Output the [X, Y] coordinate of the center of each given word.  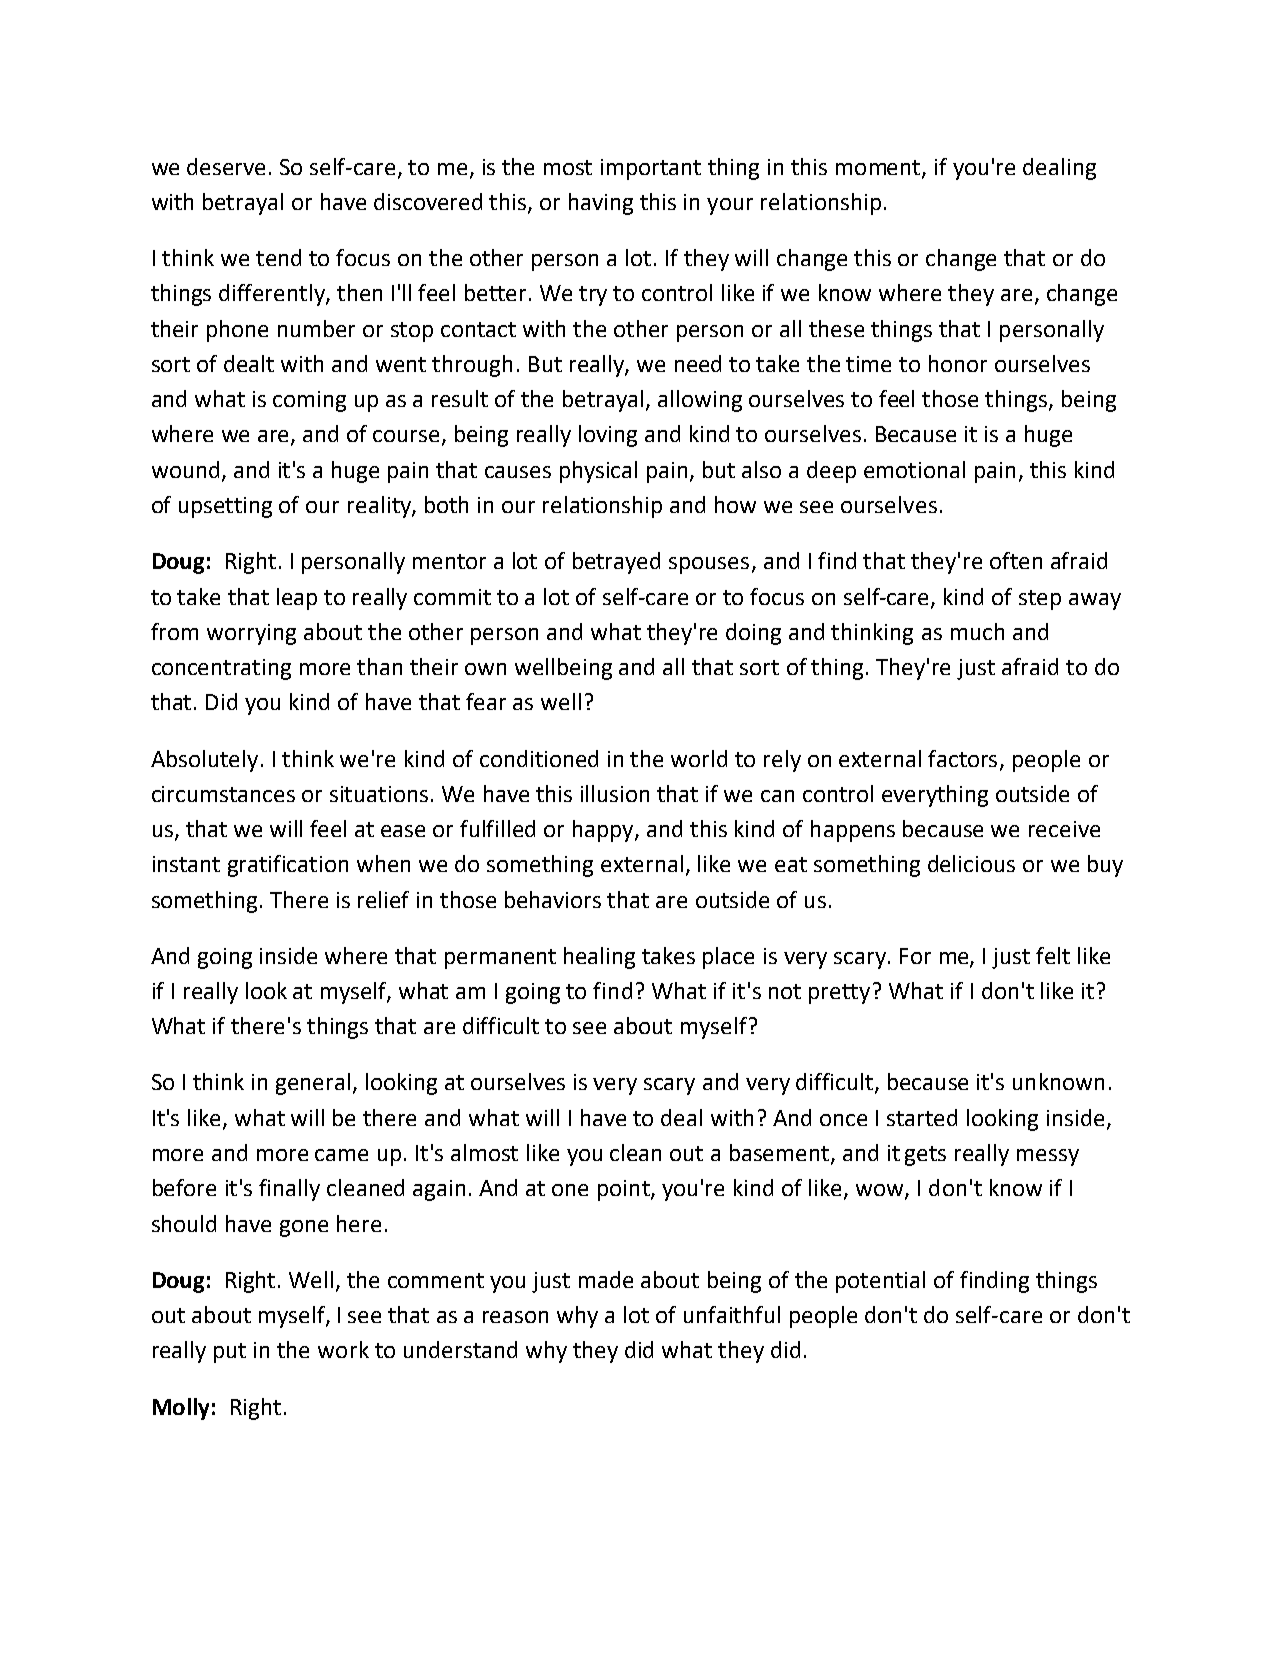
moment [879, 168]
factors [964, 759]
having [601, 204]
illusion [615, 793]
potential [880, 1282]
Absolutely [204, 761]
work [343, 1349]
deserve [226, 166]
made [606, 1279]
